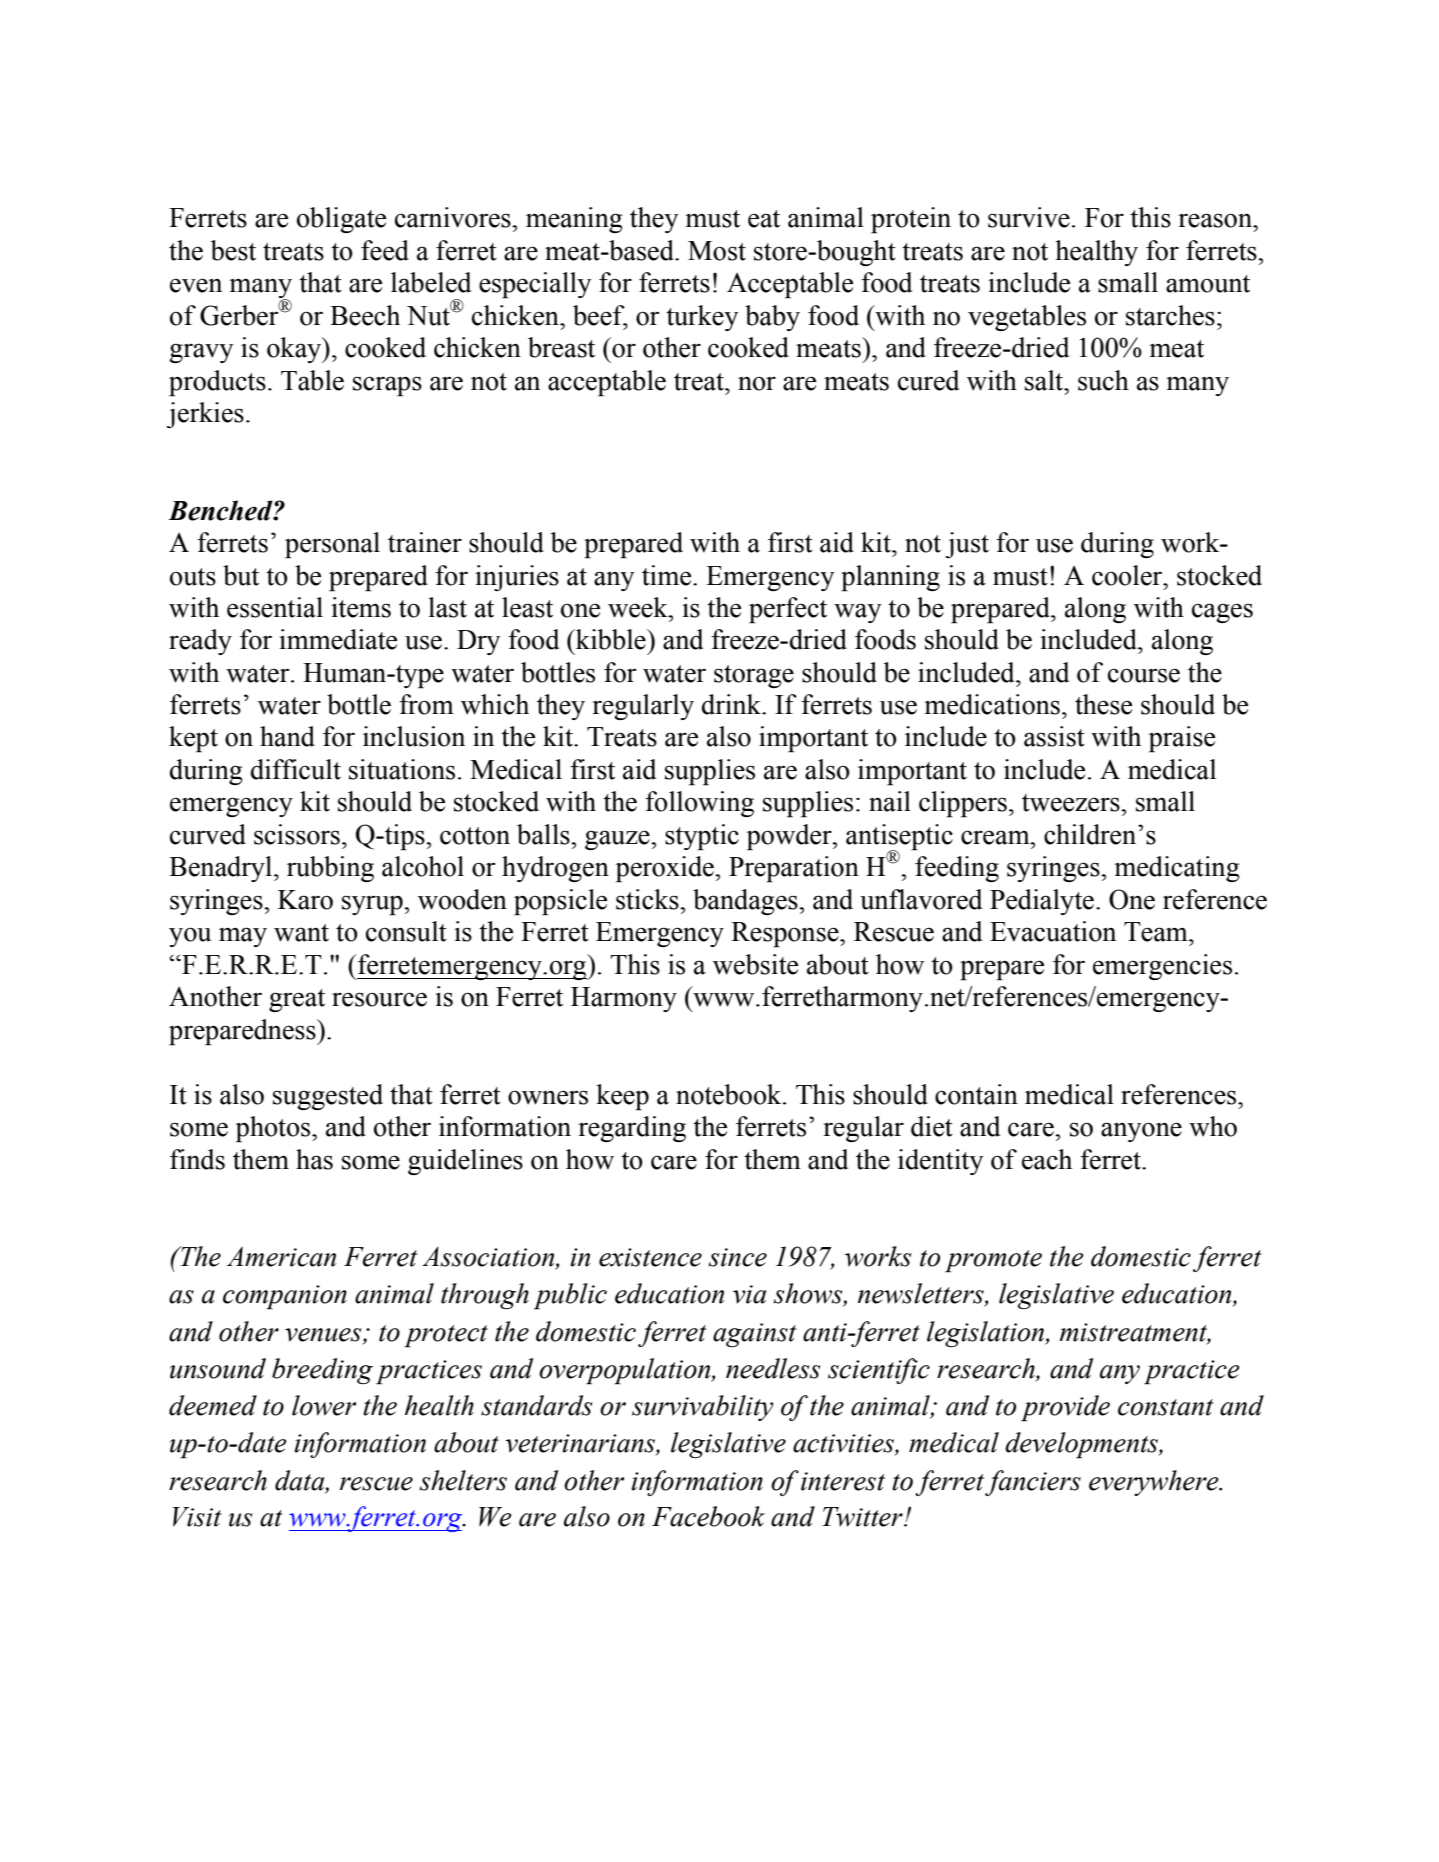 The height and width of the page is (1862, 1439). I want to click on lower, so click(324, 1405).
